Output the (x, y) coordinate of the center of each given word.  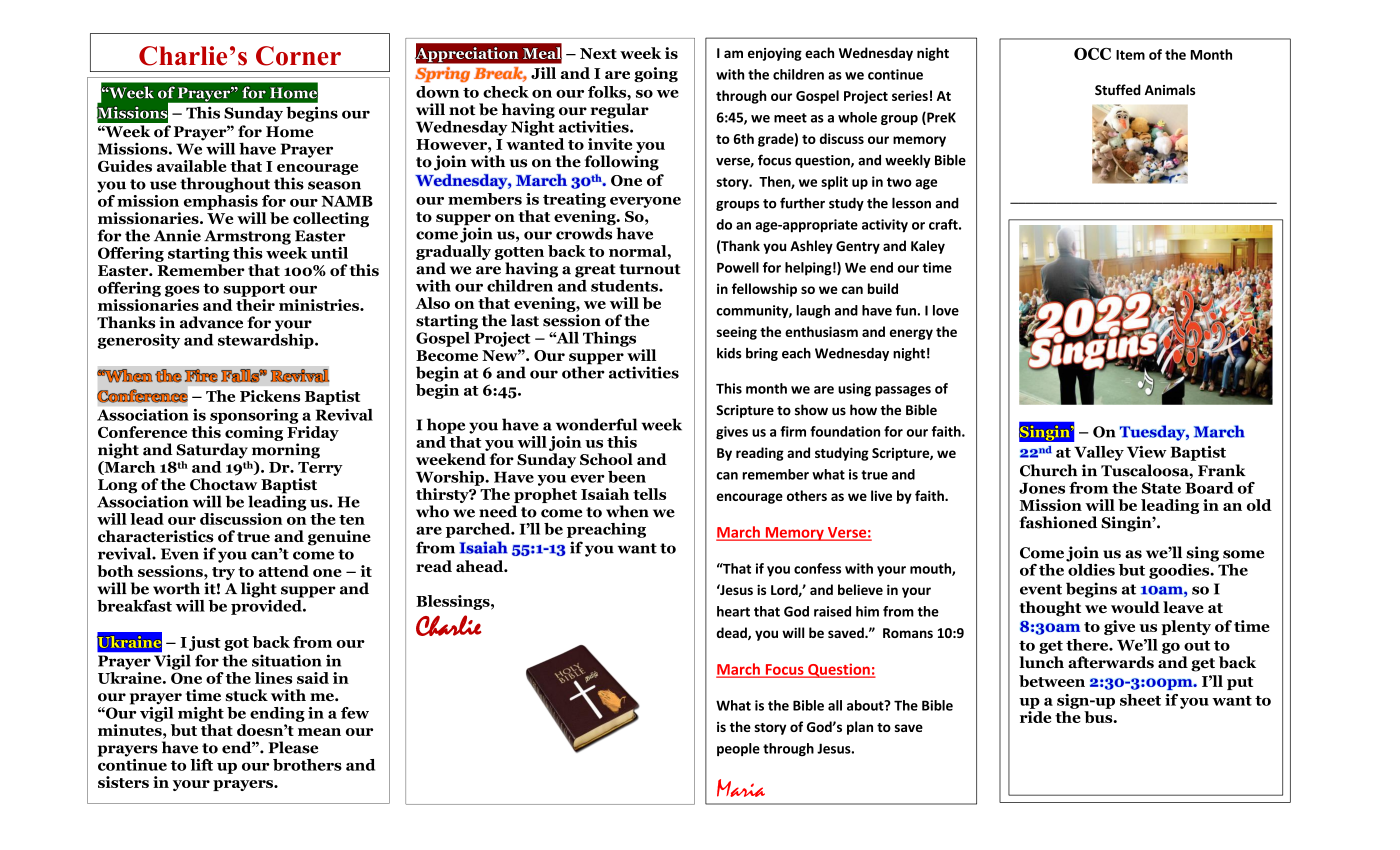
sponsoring (254, 416)
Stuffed (1118, 90)
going (656, 74)
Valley (1099, 453)
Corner (298, 56)
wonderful (596, 424)
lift (201, 765)
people (738, 749)
